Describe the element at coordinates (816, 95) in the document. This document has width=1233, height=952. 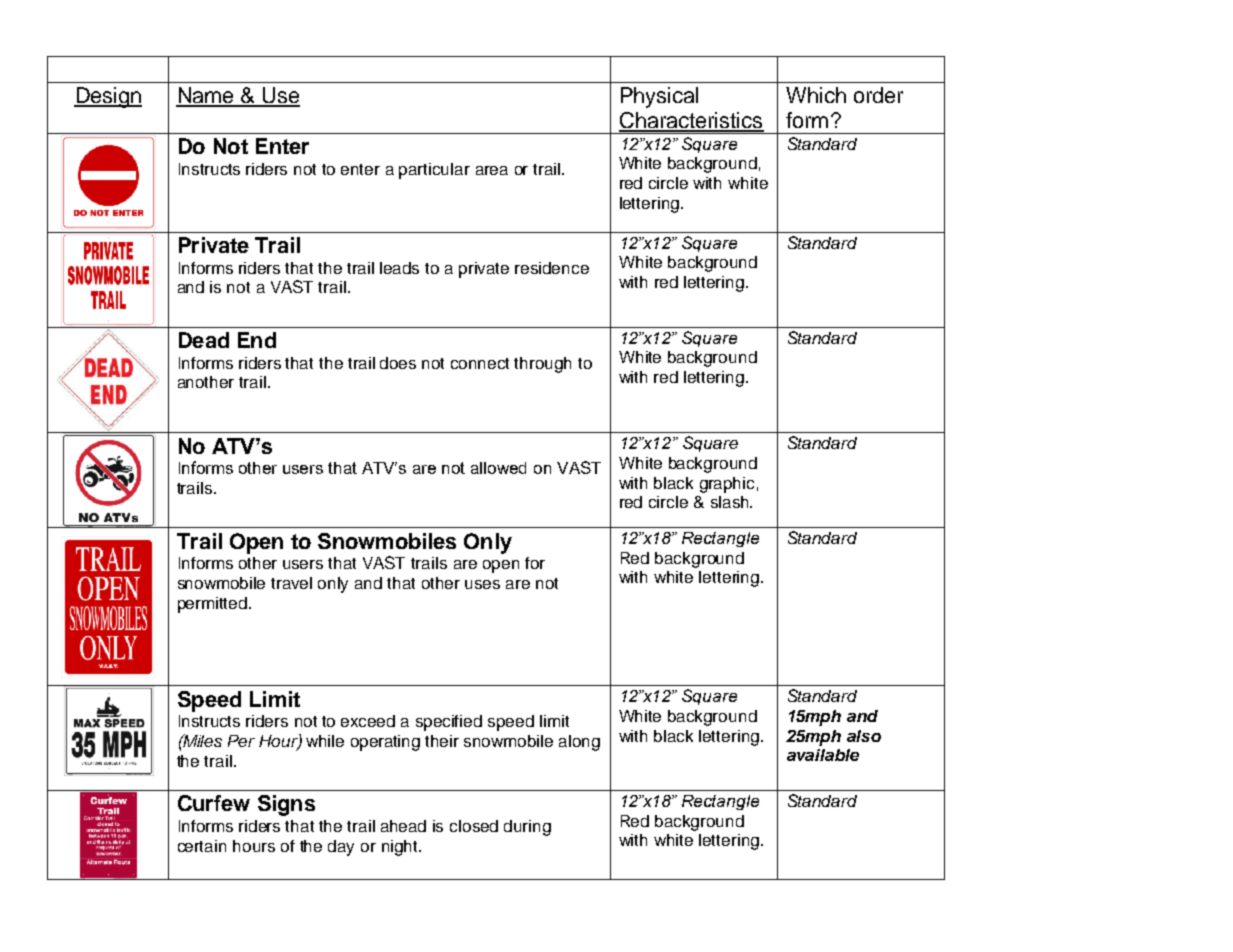
I see `Which` at that location.
